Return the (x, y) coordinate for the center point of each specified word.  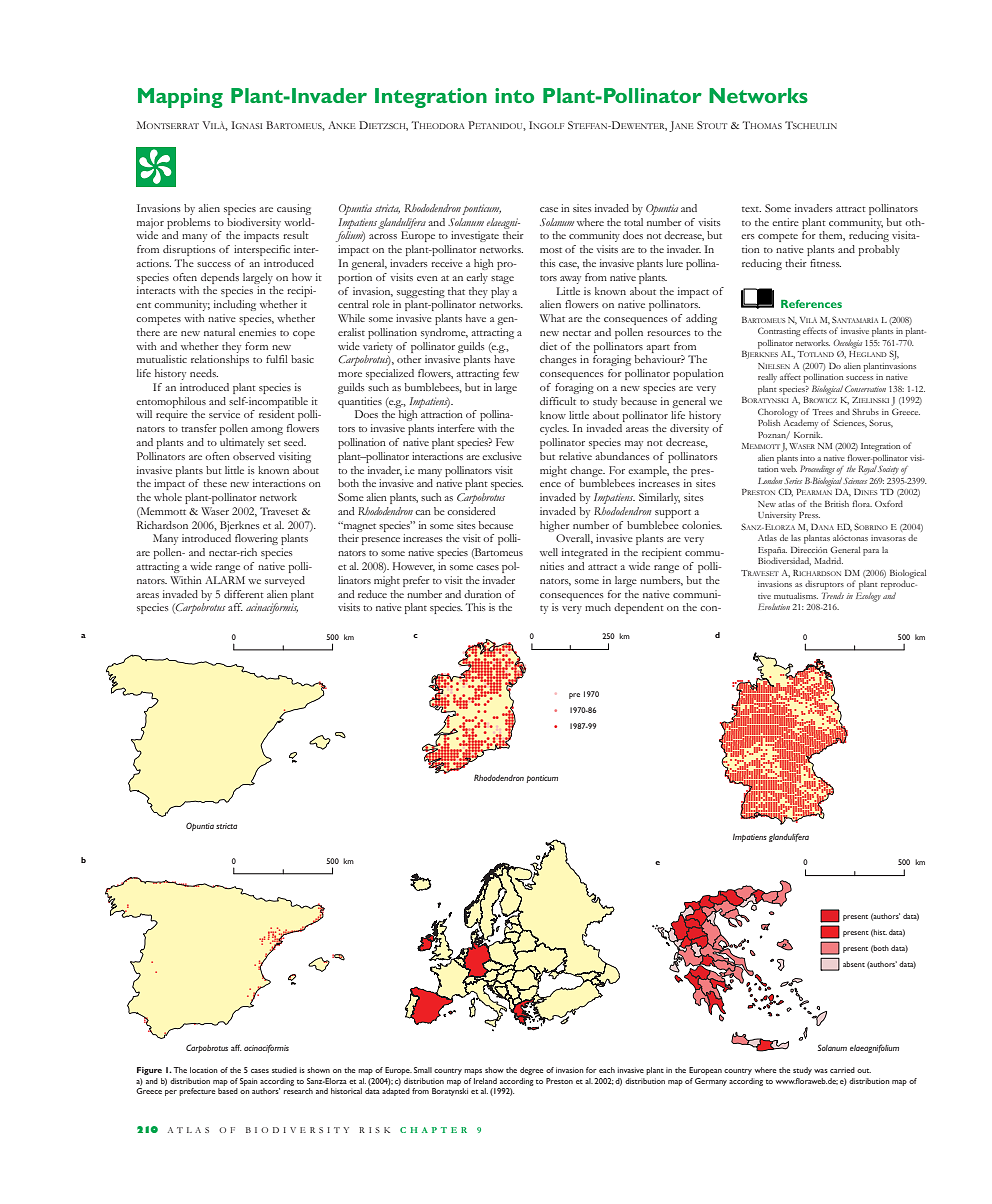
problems (189, 223)
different (244, 594)
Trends (833, 595)
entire (785, 222)
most (551, 250)
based (228, 1091)
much (598, 607)
